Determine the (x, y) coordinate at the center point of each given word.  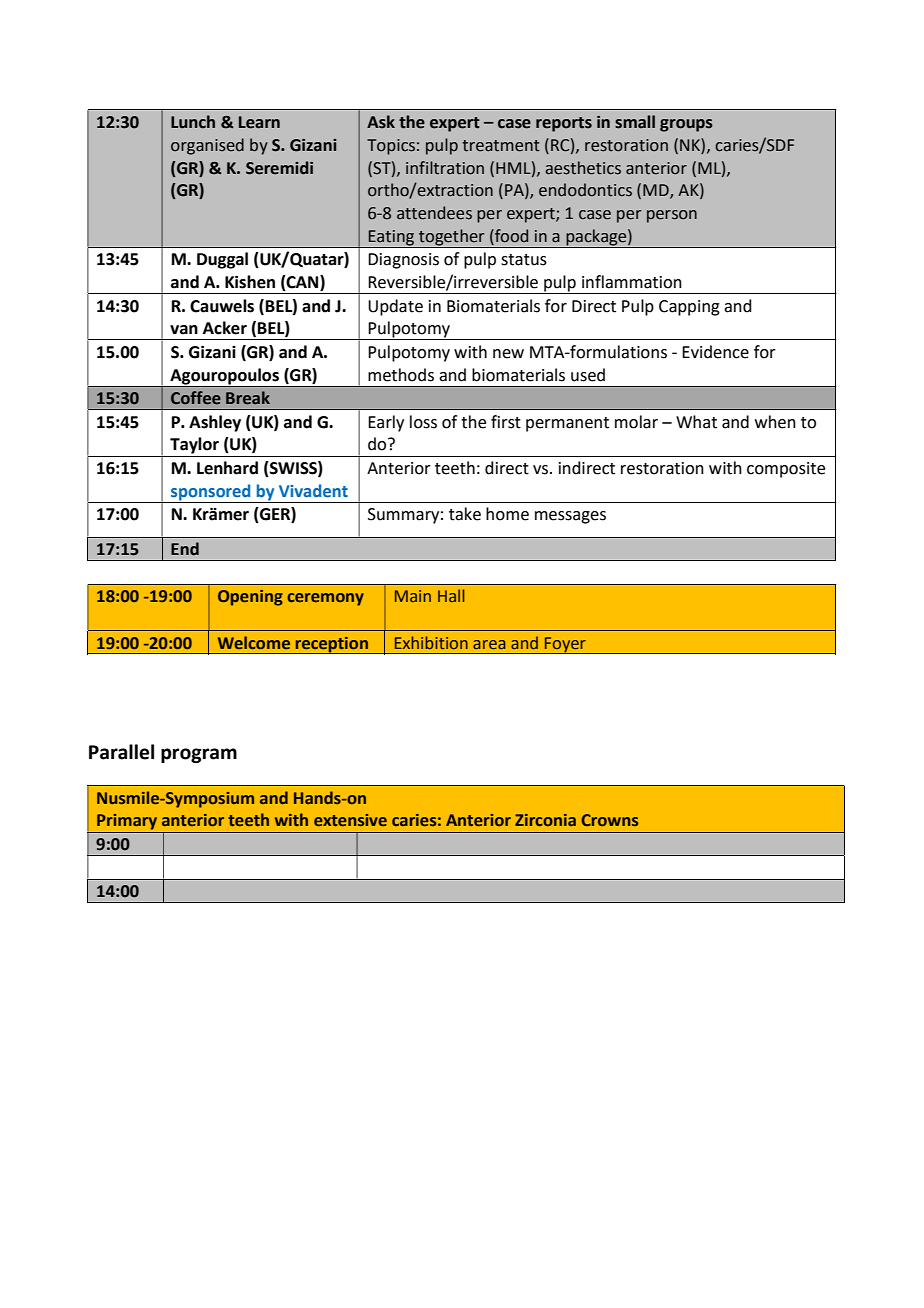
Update (395, 307)
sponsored (211, 493)
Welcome (254, 642)
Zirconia (545, 820)
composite (786, 470)
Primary (127, 822)
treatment (501, 146)
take (465, 514)
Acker (225, 328)
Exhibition (431, 642)
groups (686, 125)
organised (207, 146)
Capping (689, 308)
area (489, 644)
